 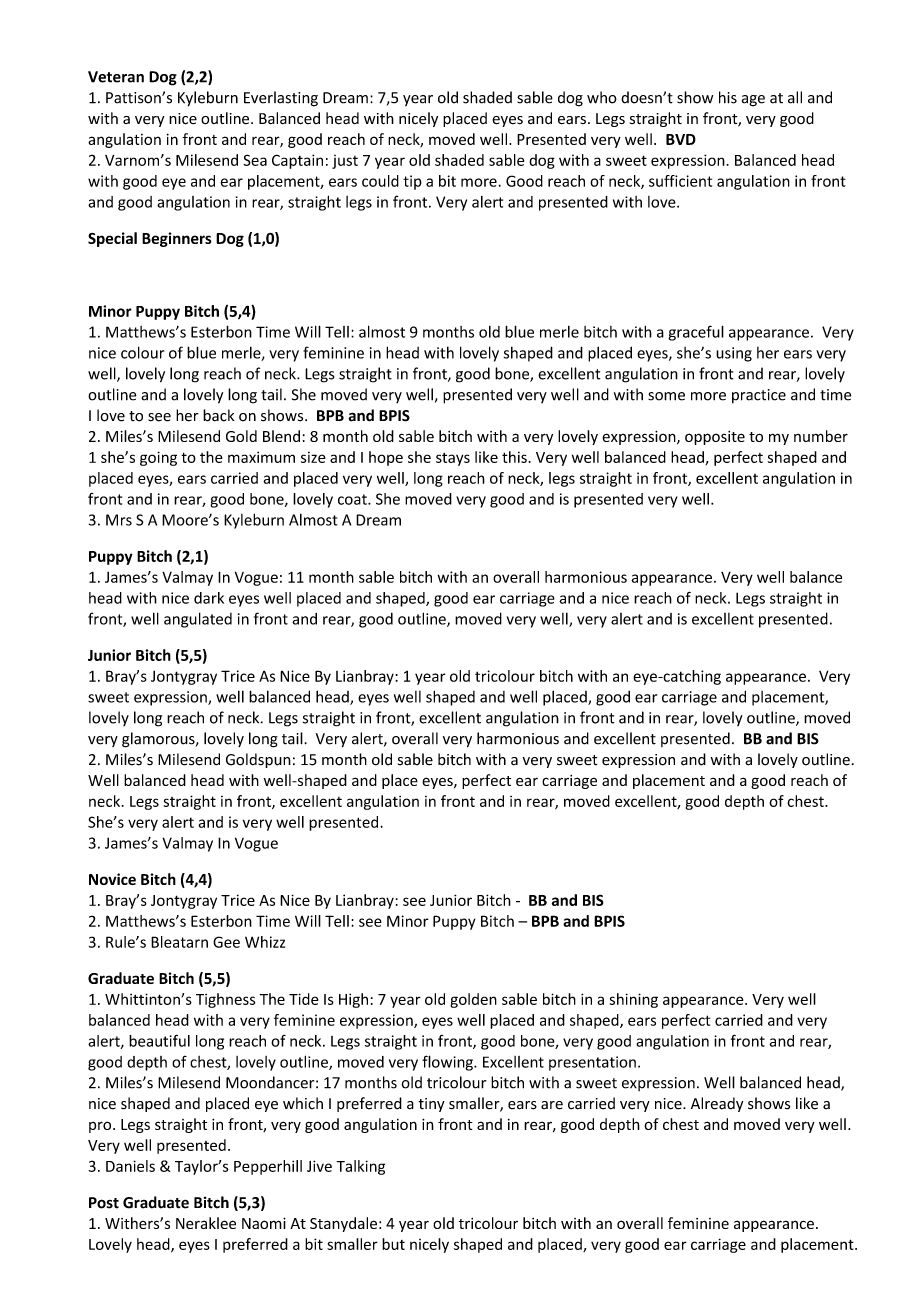 I want to click on back, so click(x=219, y=415).
